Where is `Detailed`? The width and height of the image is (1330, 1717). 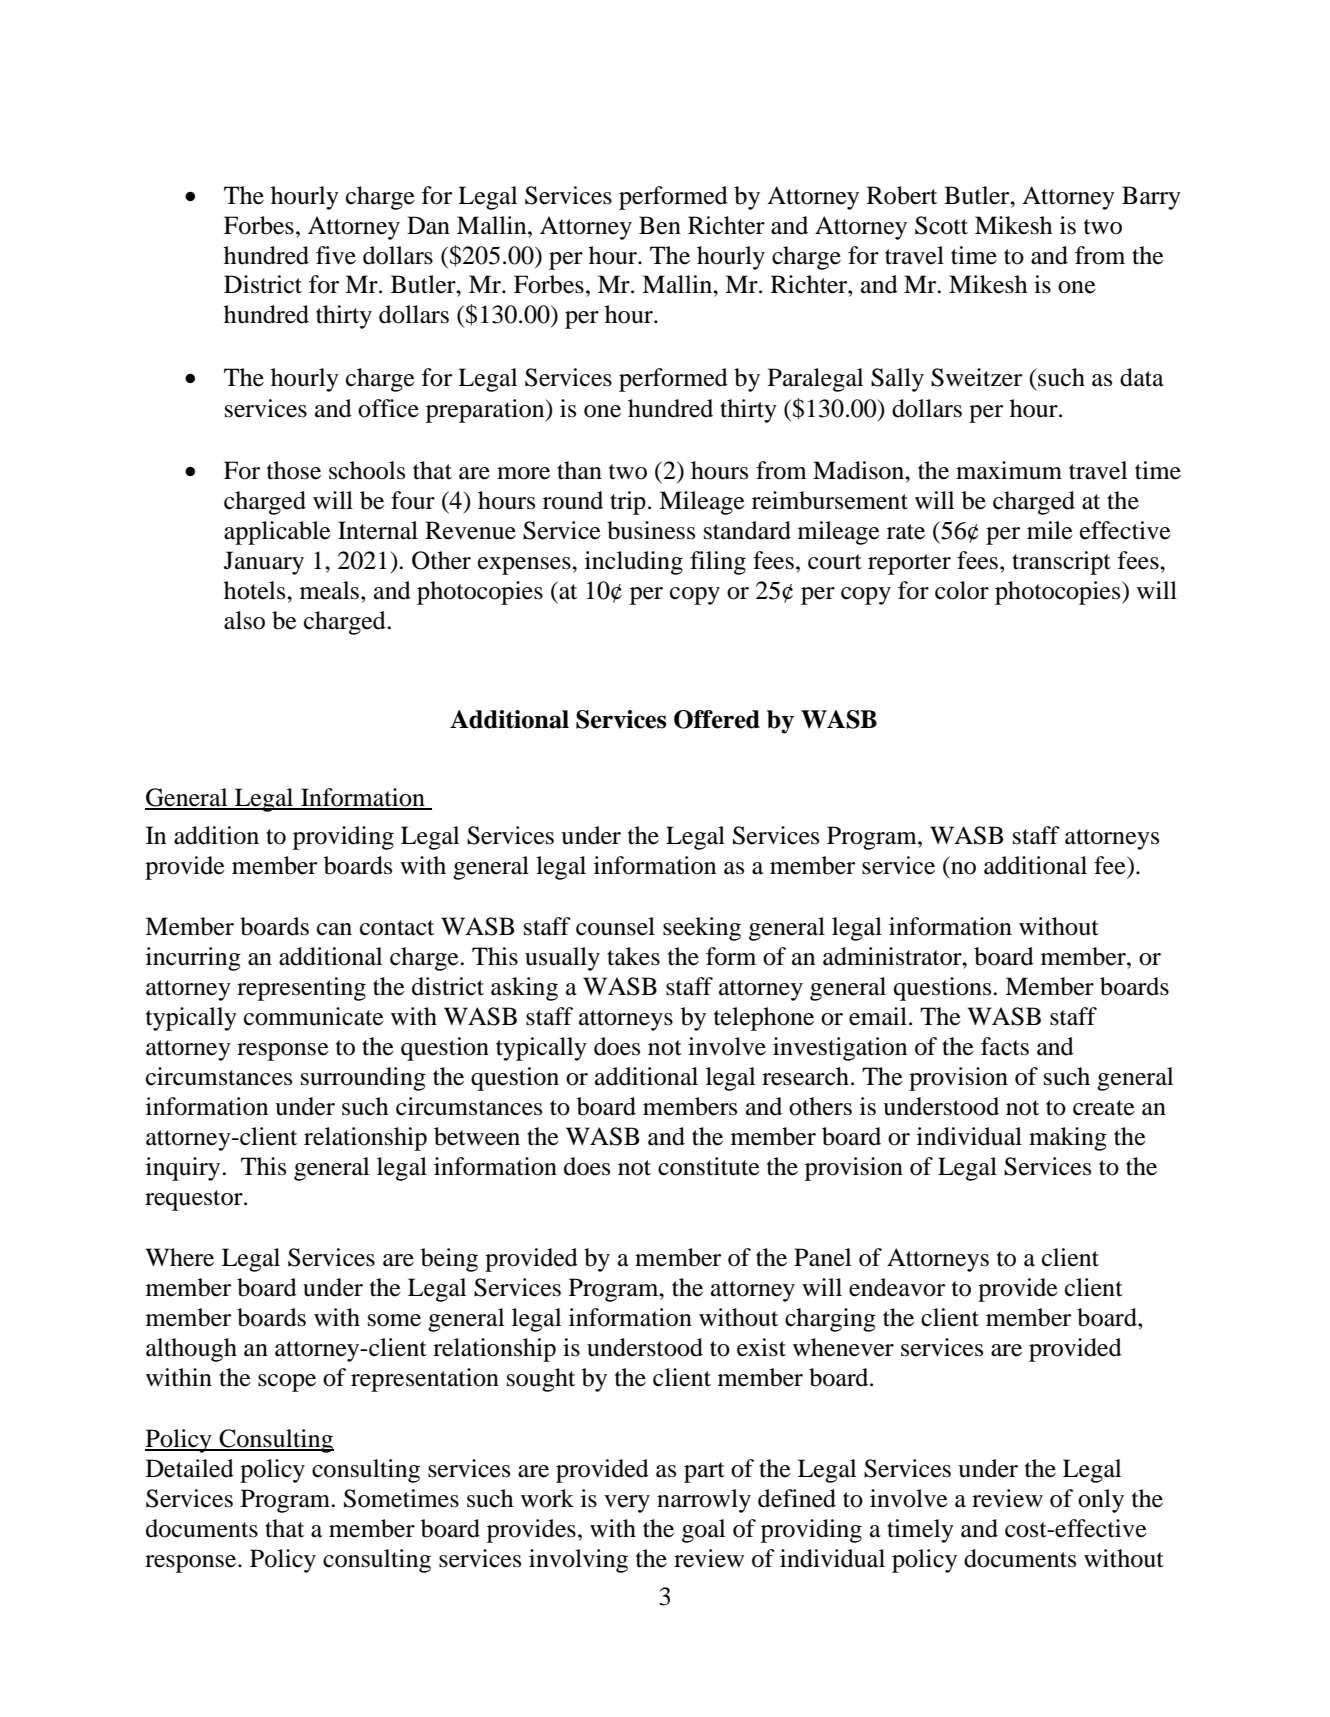 Detailed is located at coordinates (190, 1468).
